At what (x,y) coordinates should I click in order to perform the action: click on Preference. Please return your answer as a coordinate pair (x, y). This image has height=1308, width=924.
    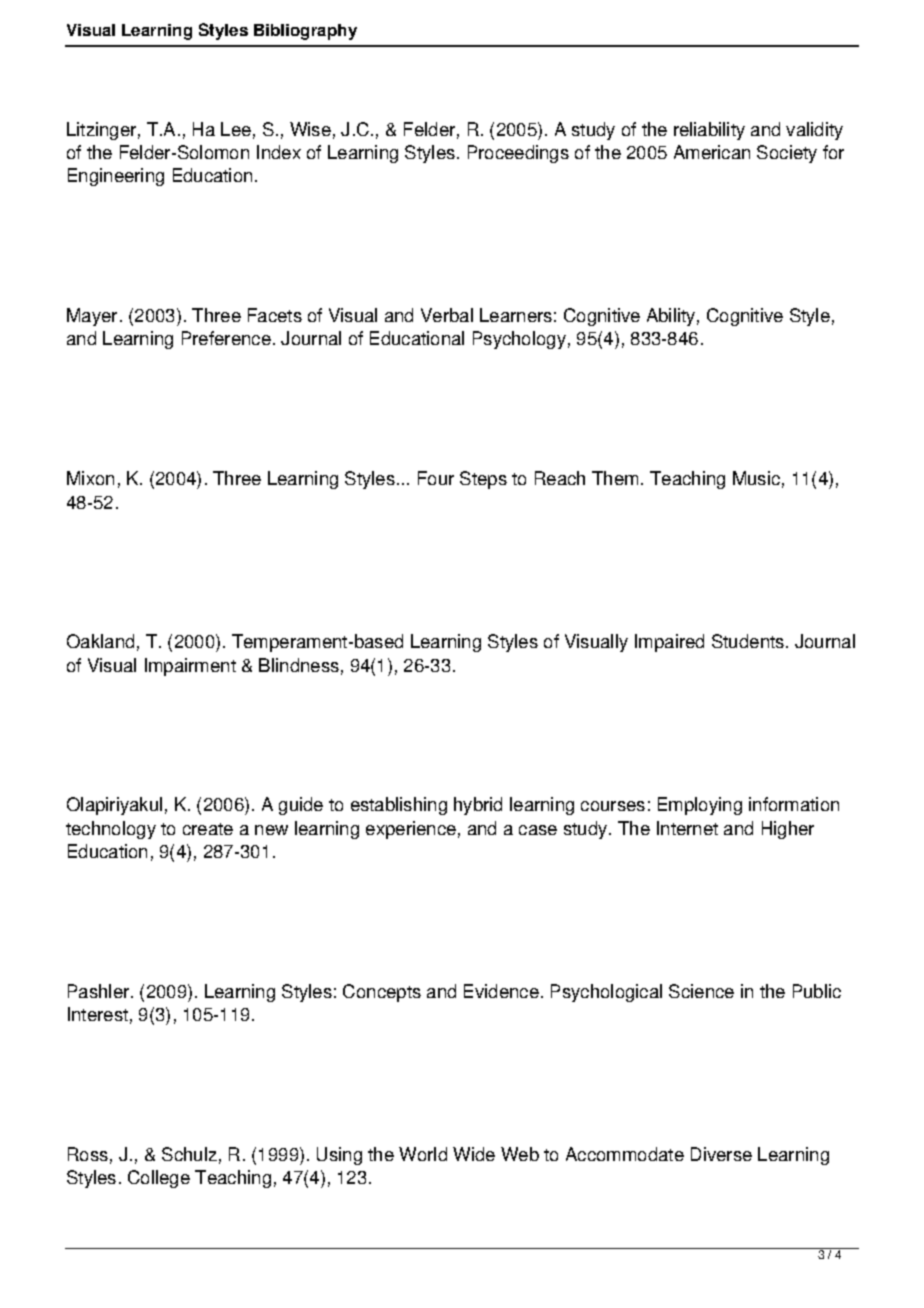
    Looking at the image, I should click on (226, 338).
